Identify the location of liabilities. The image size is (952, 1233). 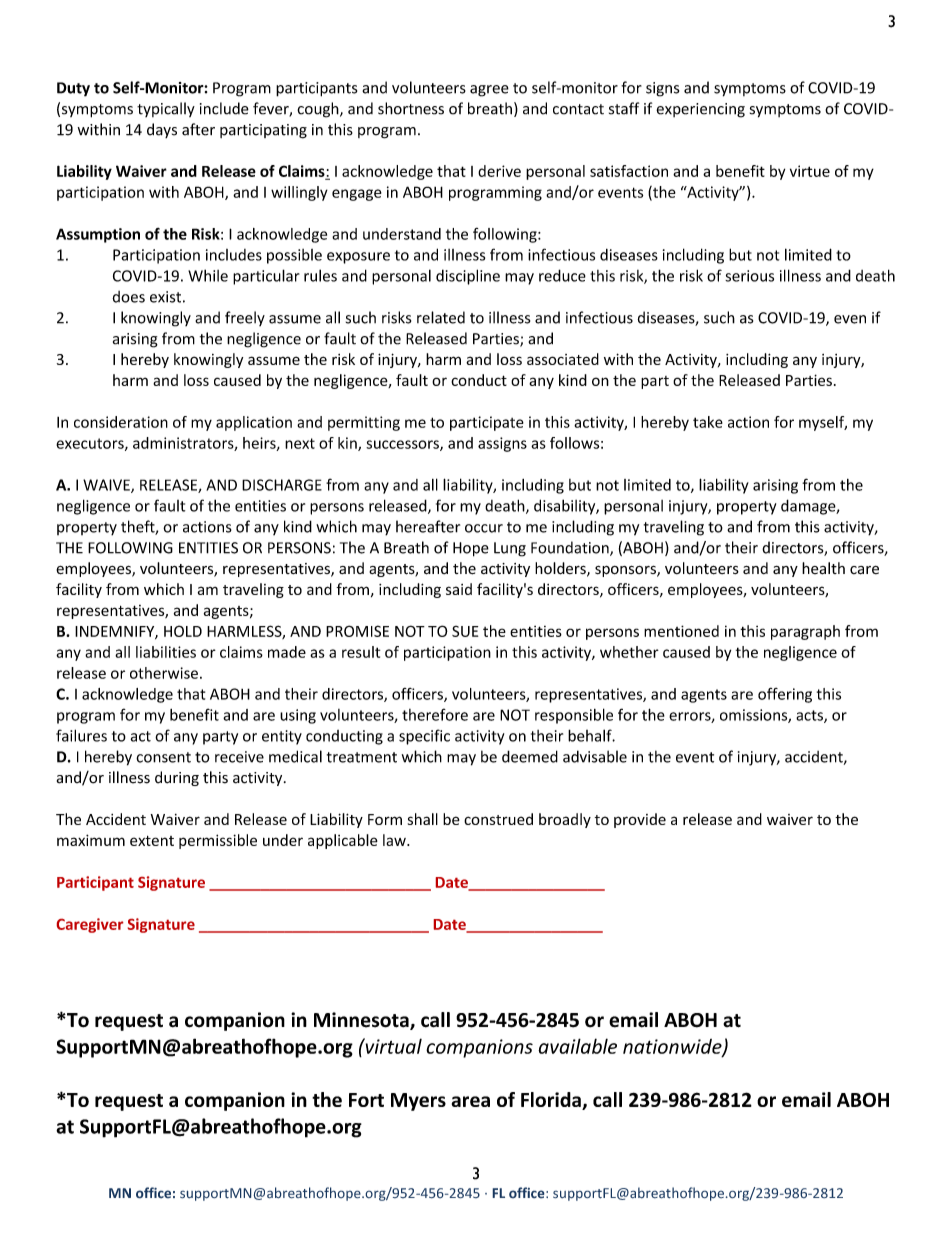
(166, 652).
